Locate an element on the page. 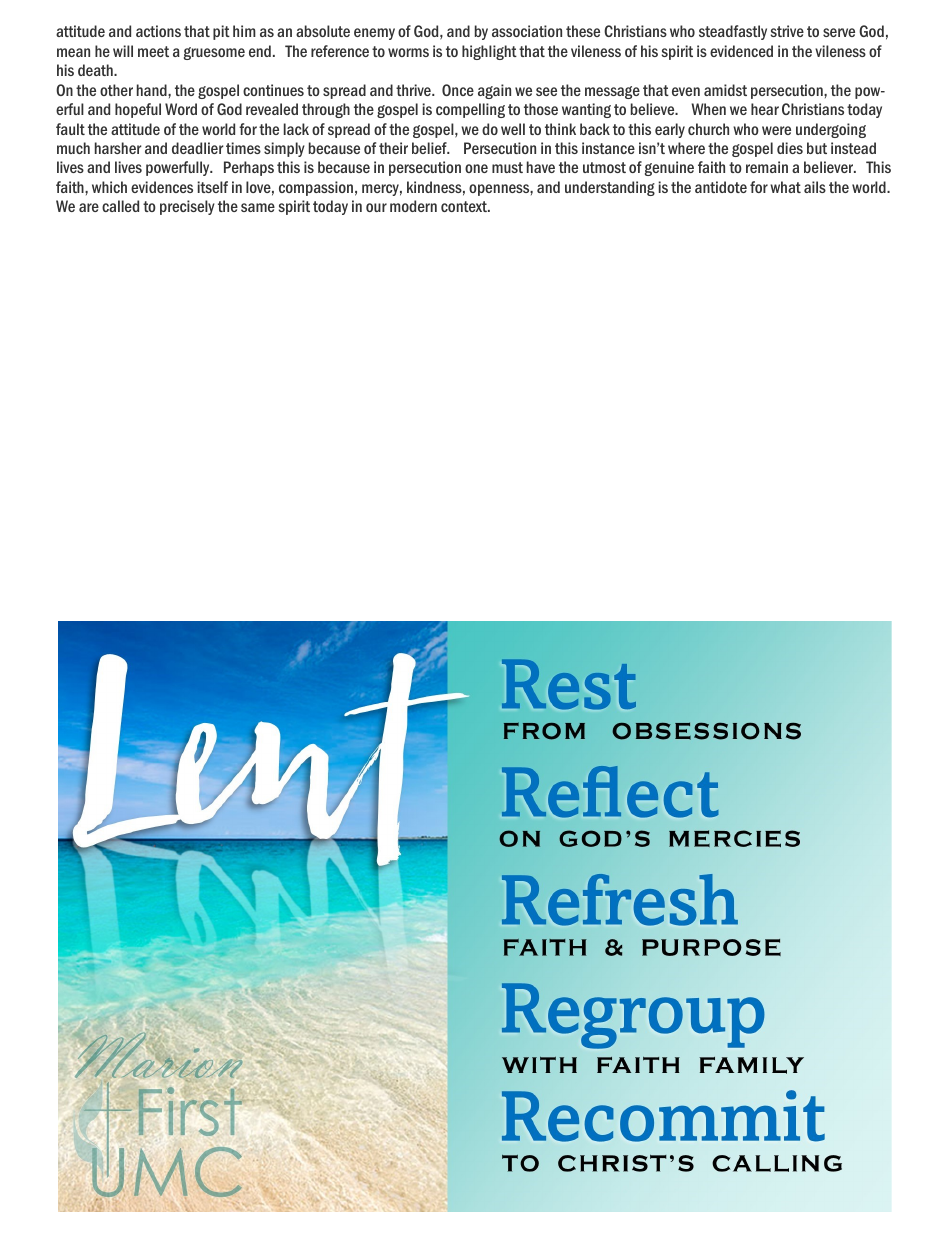  evidenced is located at coordinates (741, 51).
